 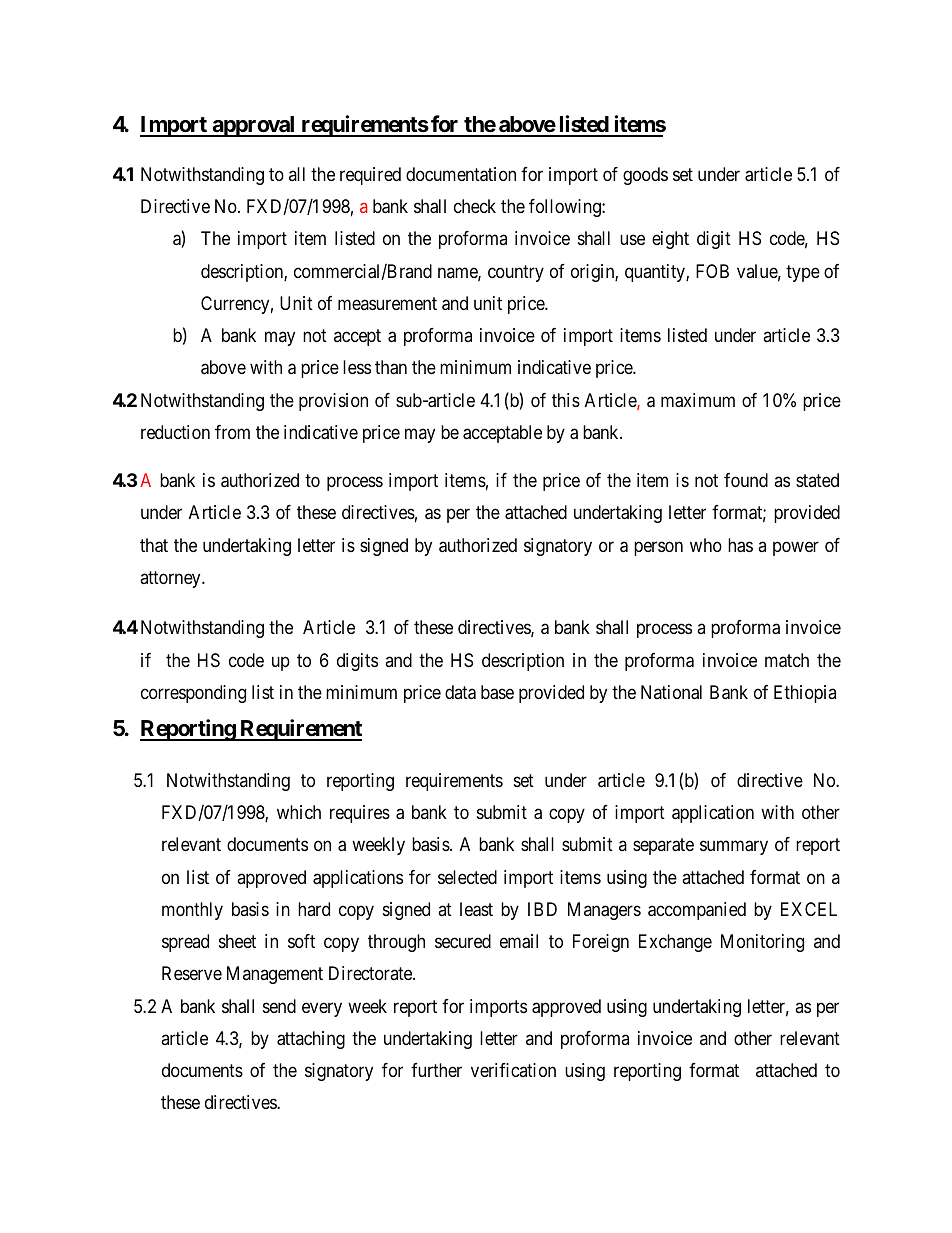 What do you see at coordinates (645, 176) in the screenshot?
I see `goods` at bounding box center [645, 176].
